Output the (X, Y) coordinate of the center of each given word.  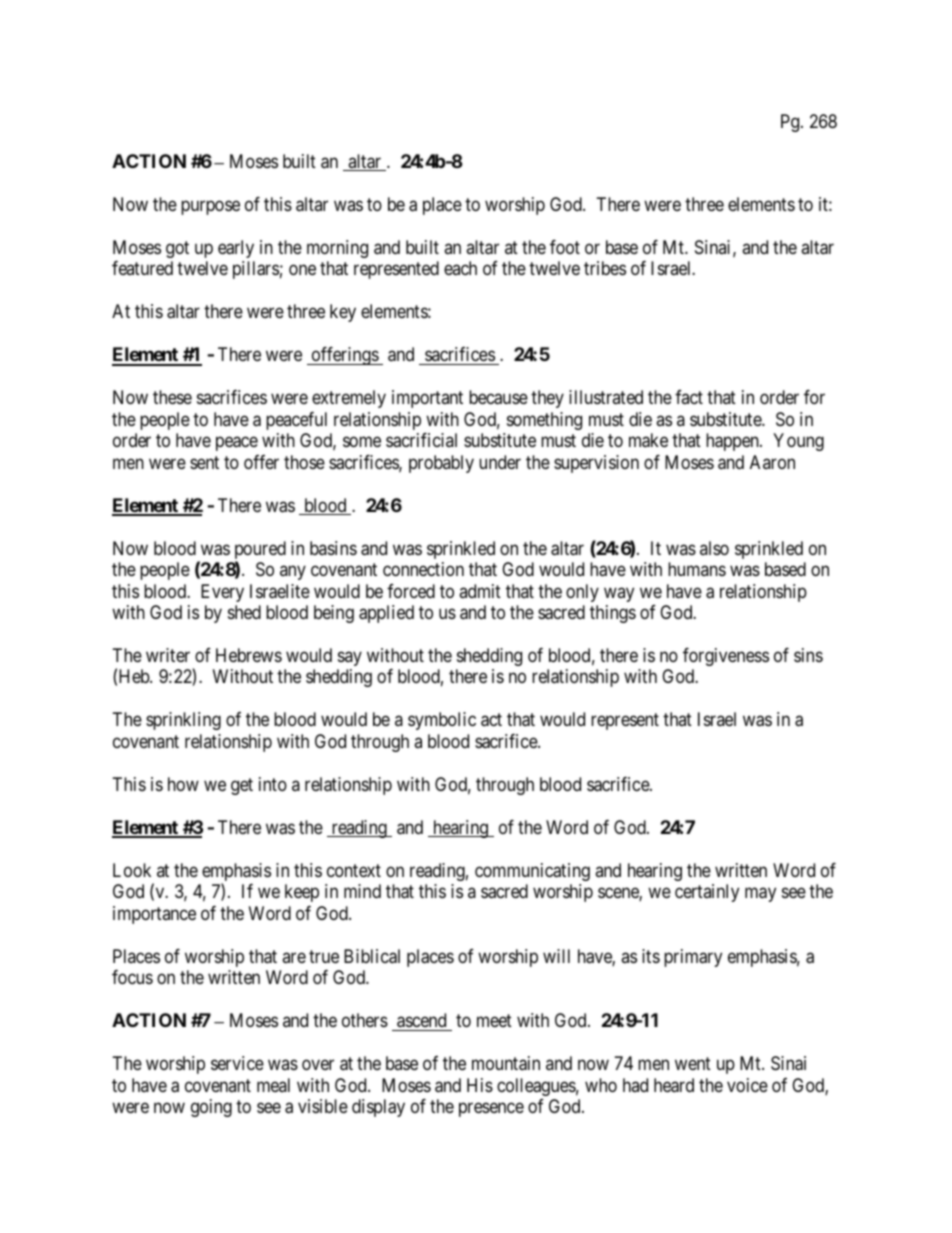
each (460, 268)
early (236, 249)
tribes (605, 268)
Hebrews (249, 655)
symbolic (442, 721)
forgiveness (726, 657)
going (211, 1108)
